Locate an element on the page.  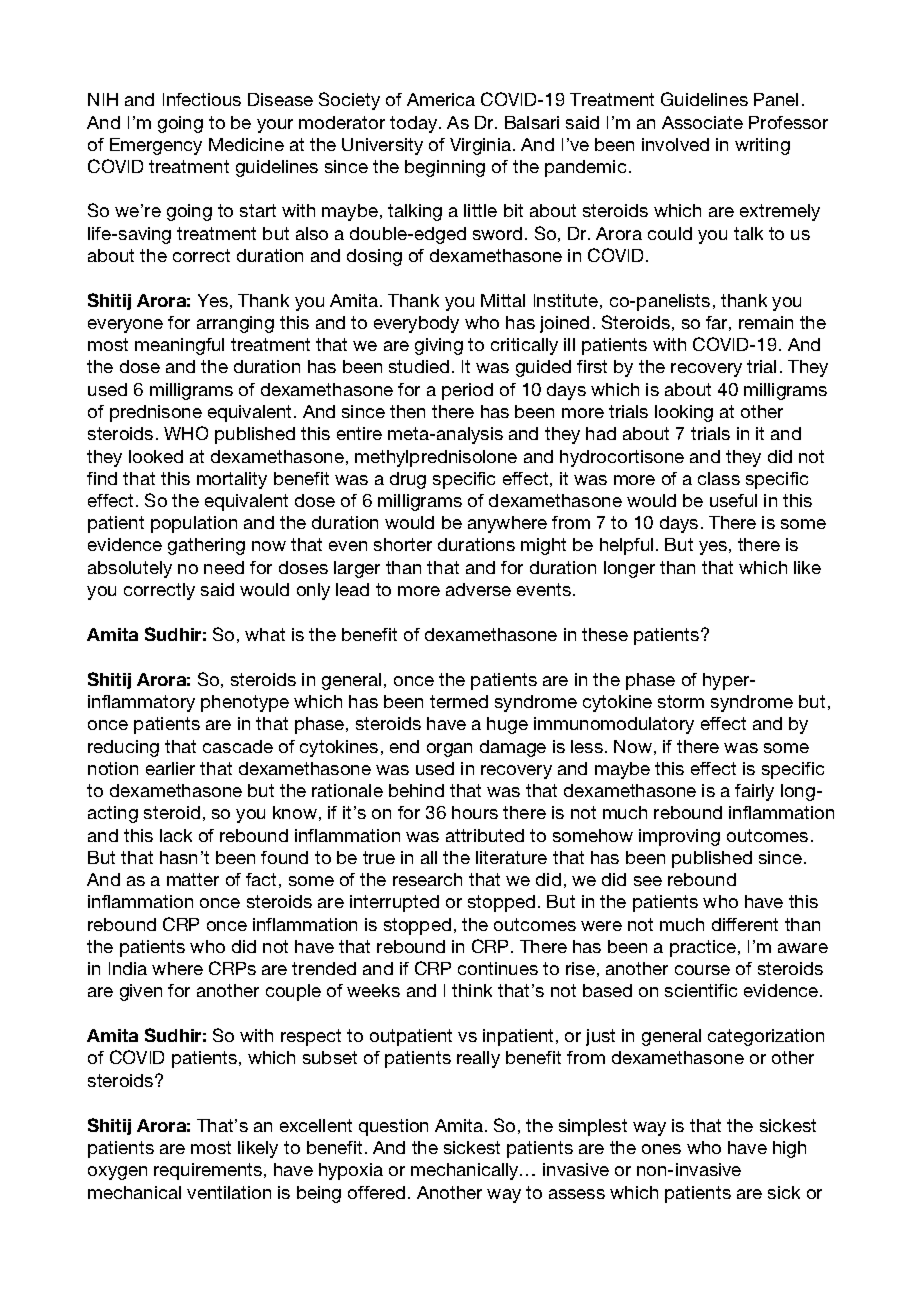
requirements is located at coordinates (209, 1171).
